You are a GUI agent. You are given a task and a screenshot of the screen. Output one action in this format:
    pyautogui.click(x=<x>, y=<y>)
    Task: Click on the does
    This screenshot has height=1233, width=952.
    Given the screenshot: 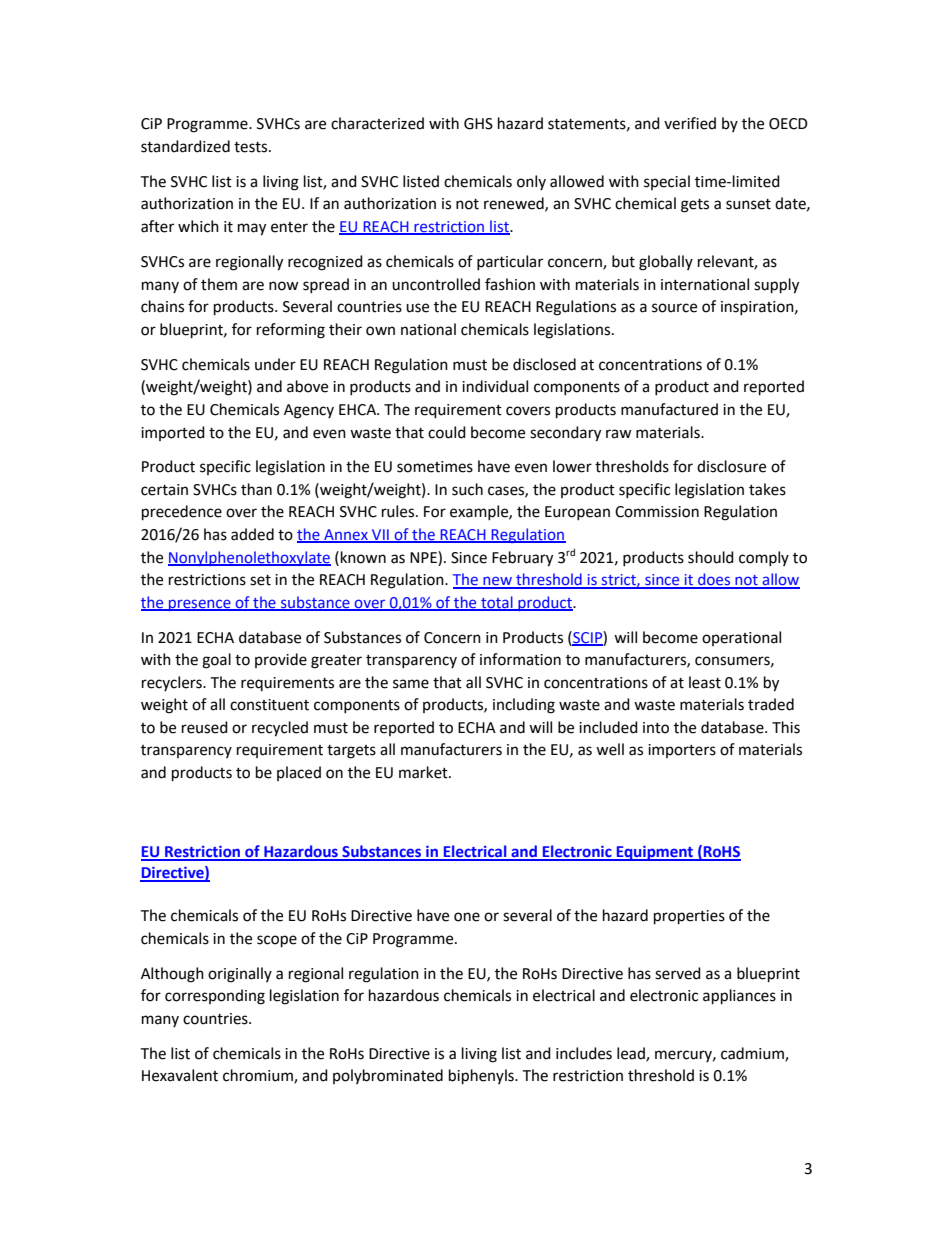 What is the action you would take?
    pyautogui.click(x=714, y=580)
